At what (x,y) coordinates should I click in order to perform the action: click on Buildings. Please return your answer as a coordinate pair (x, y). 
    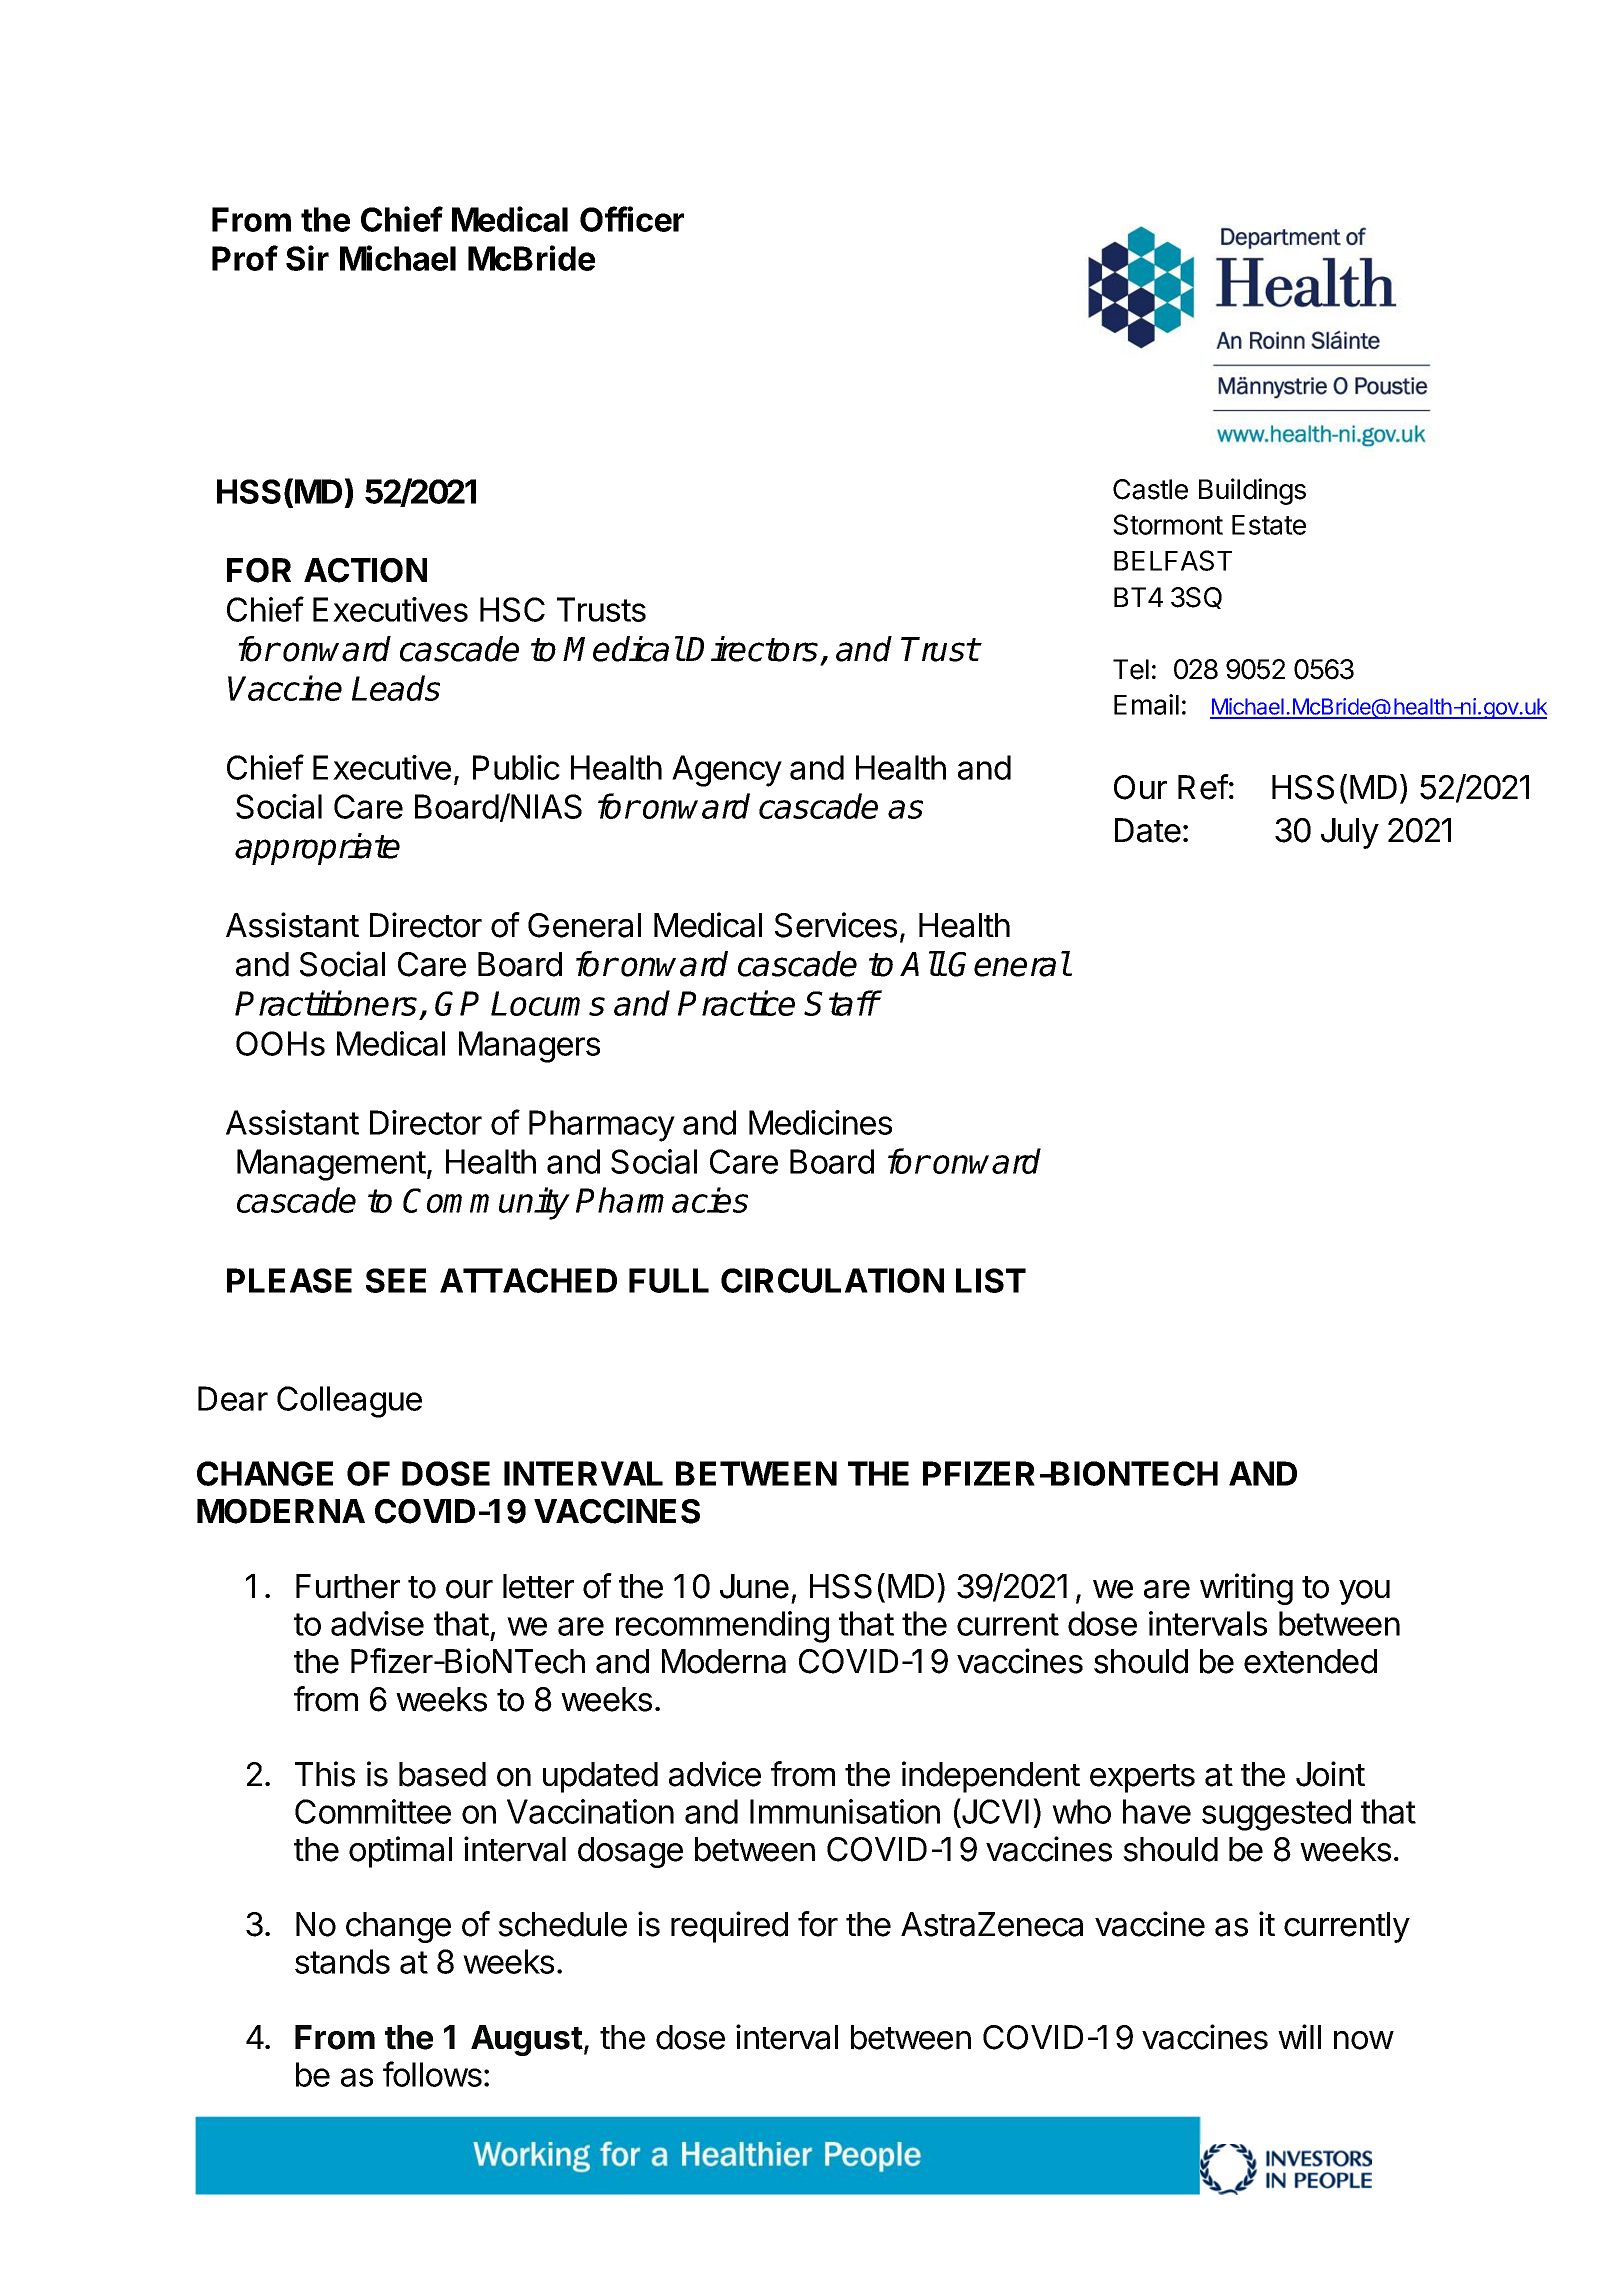
    Looking at the image, I should click on (1252, 491).
